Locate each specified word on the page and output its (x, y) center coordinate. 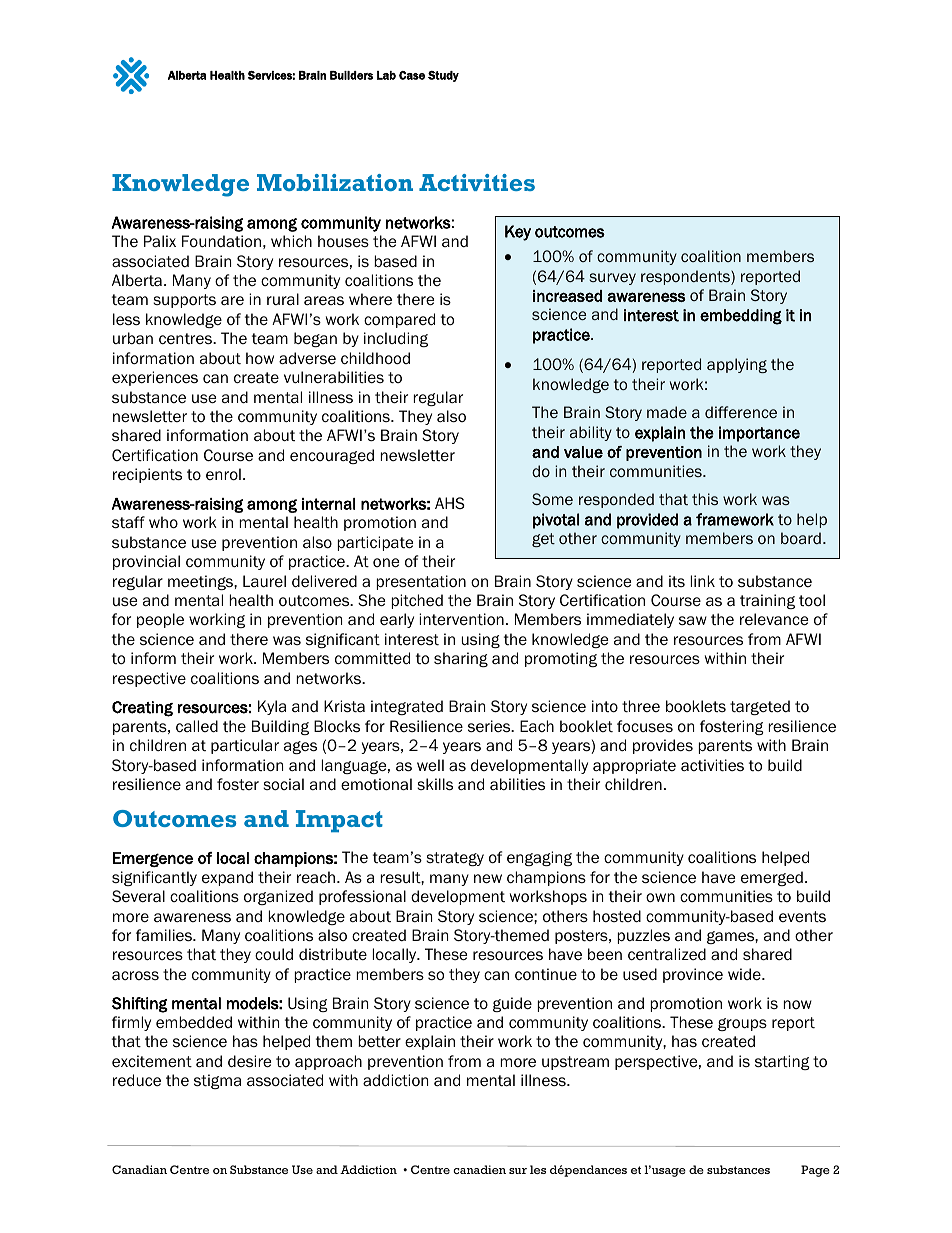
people (160, 620)
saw (693, 620)
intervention (461, 619)
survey (612, 279)
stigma (217, 1081)
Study (443, 76)
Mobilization (335, 182)
